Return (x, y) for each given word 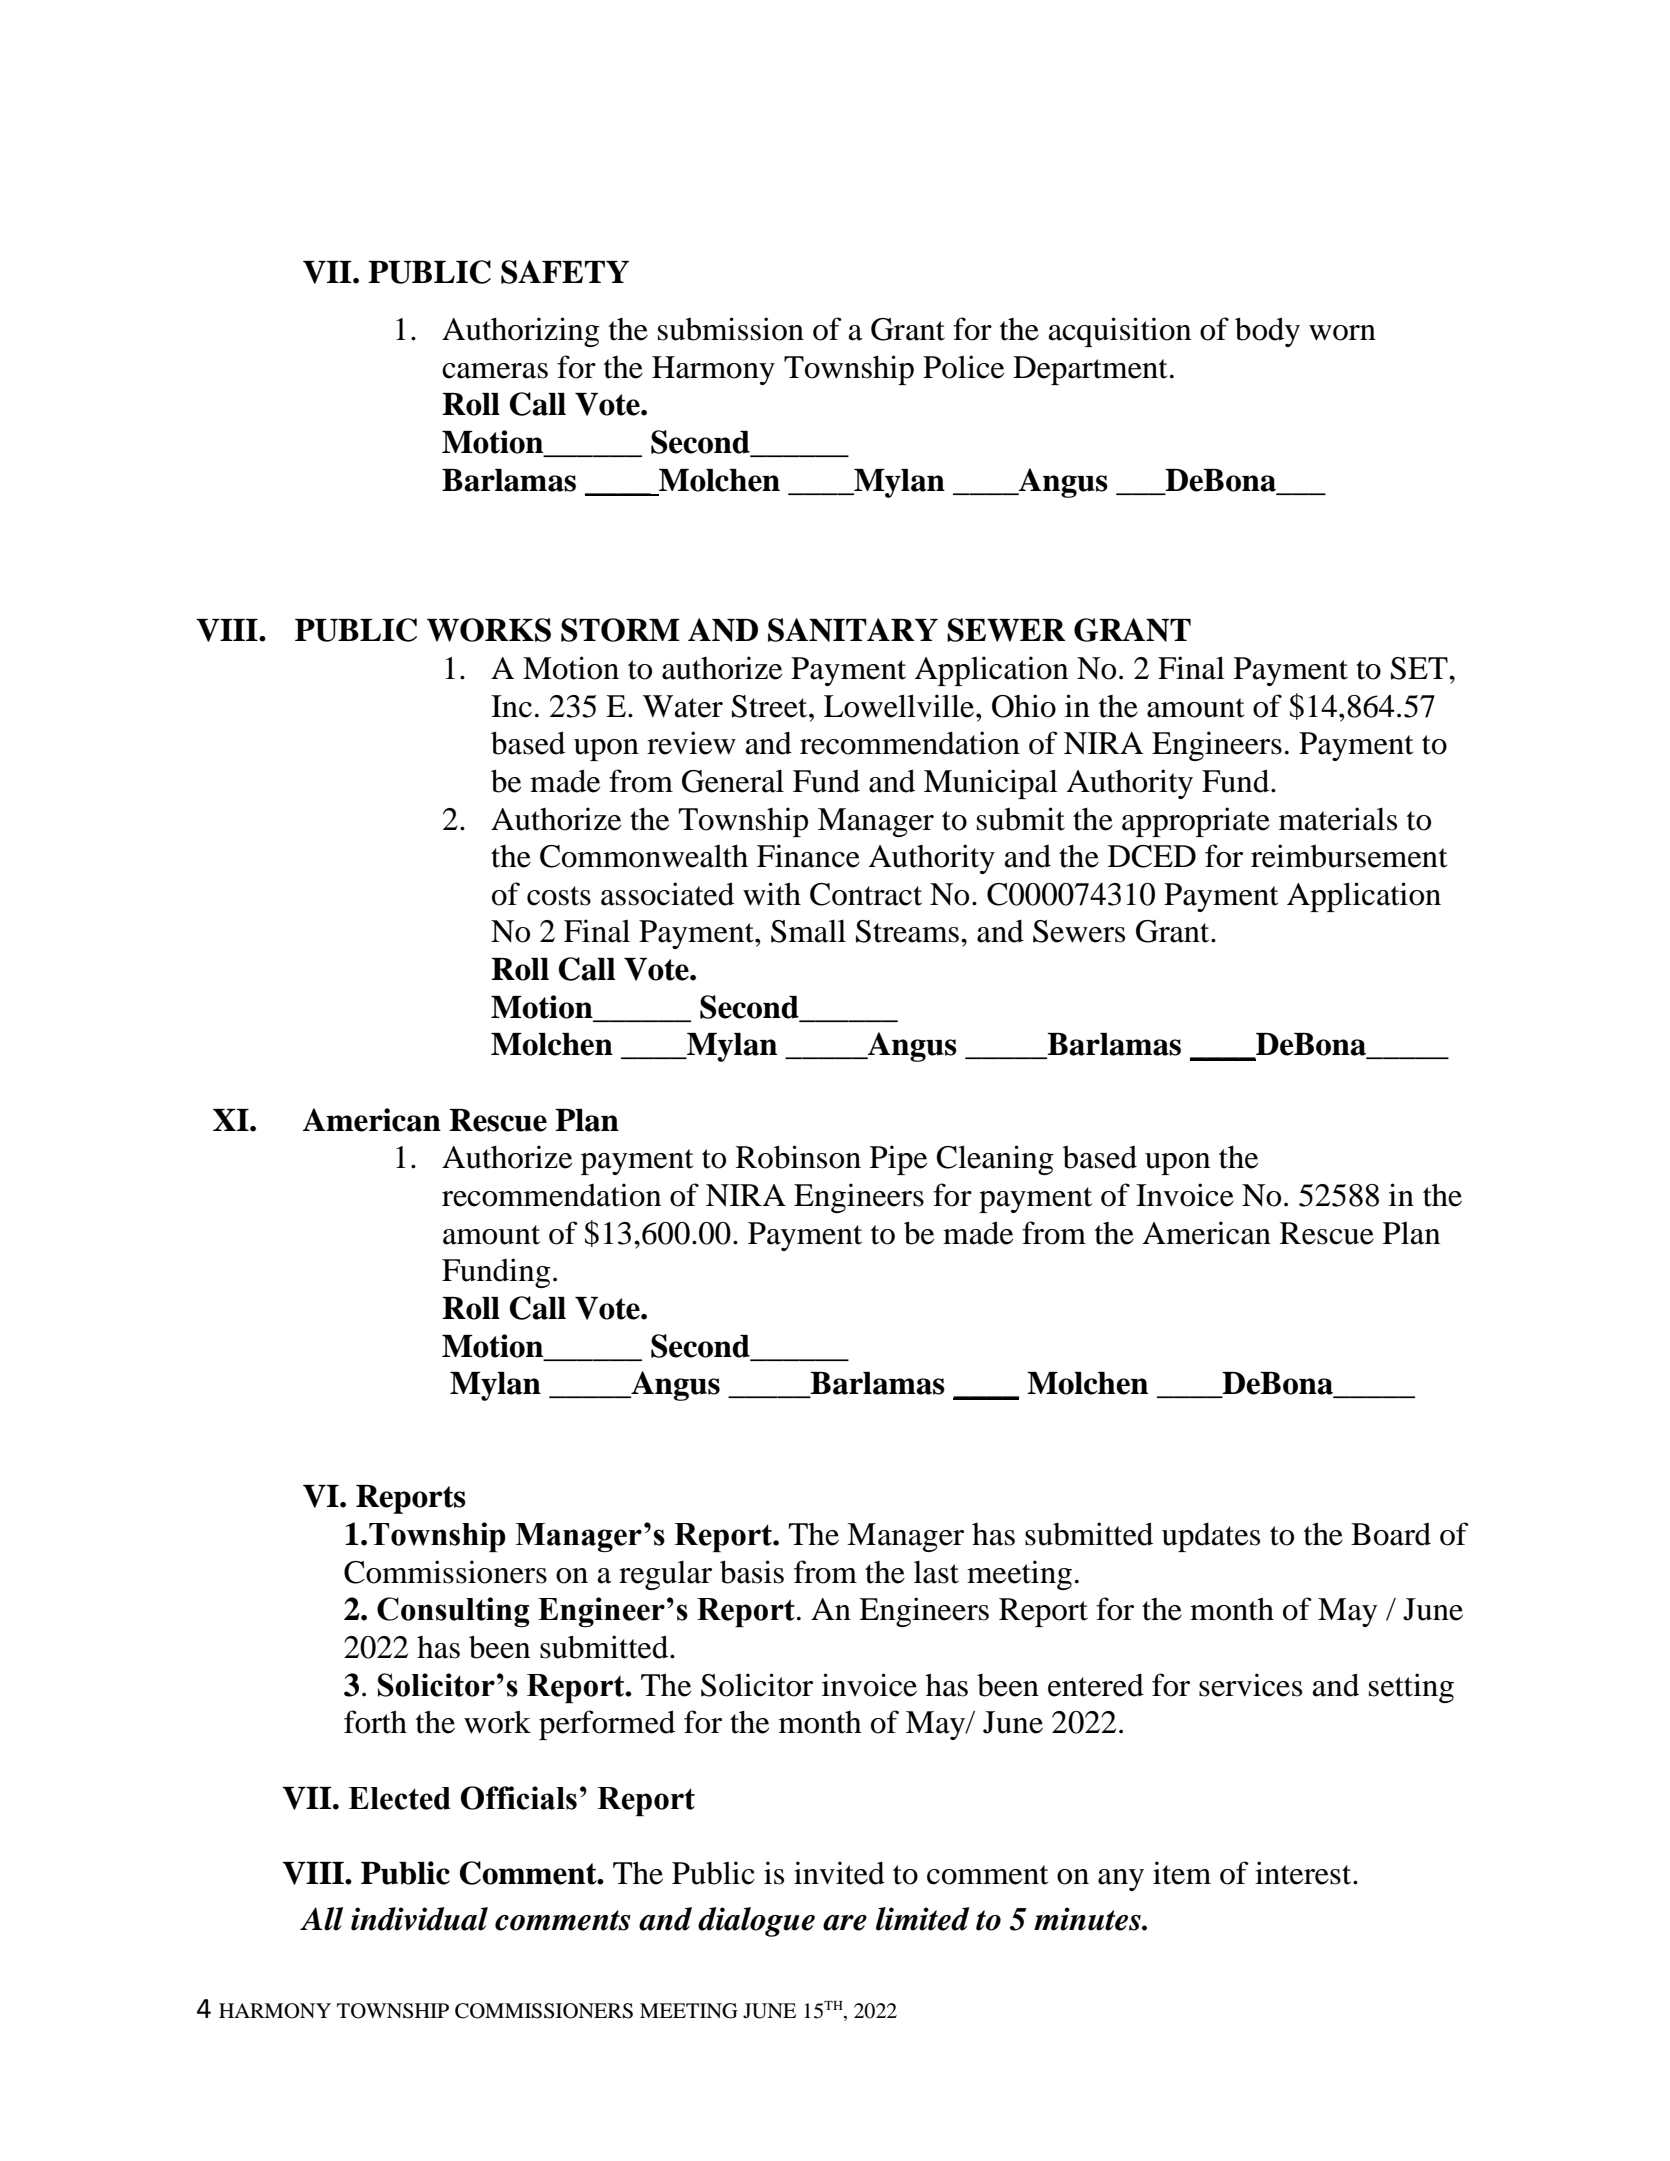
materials (1338, 819)
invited (839, 1873)
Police (963, 367)
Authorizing (520, 332)
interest (1304, 1873)
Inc (511, 706)
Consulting (453, 1612)
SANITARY (853, 630)
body (1267, 332)
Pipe (898, 1160)
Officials (519, 1798)
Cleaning (995, 1160)
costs (559, 896)
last (936, 1572)
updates (1211, 1537)
